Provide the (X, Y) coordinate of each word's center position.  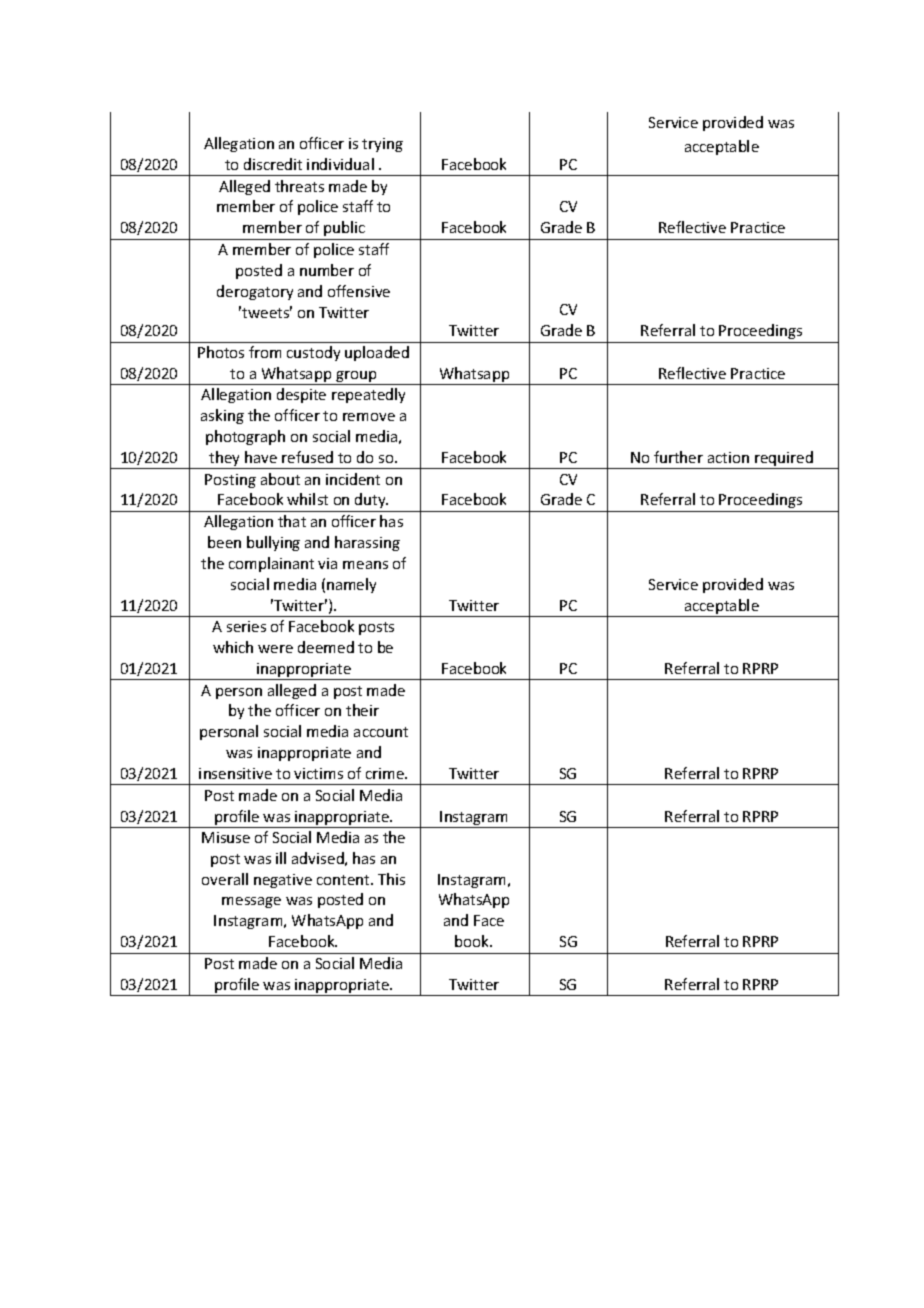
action (728, 457)
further (678, 457)
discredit (273, 164)
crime (386, 773)
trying (382, 145)
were (275, 649)
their (362, 710)
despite (301, 395)
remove (369, 417)
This (391, 879)
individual (340, 164)
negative (283, 881)
